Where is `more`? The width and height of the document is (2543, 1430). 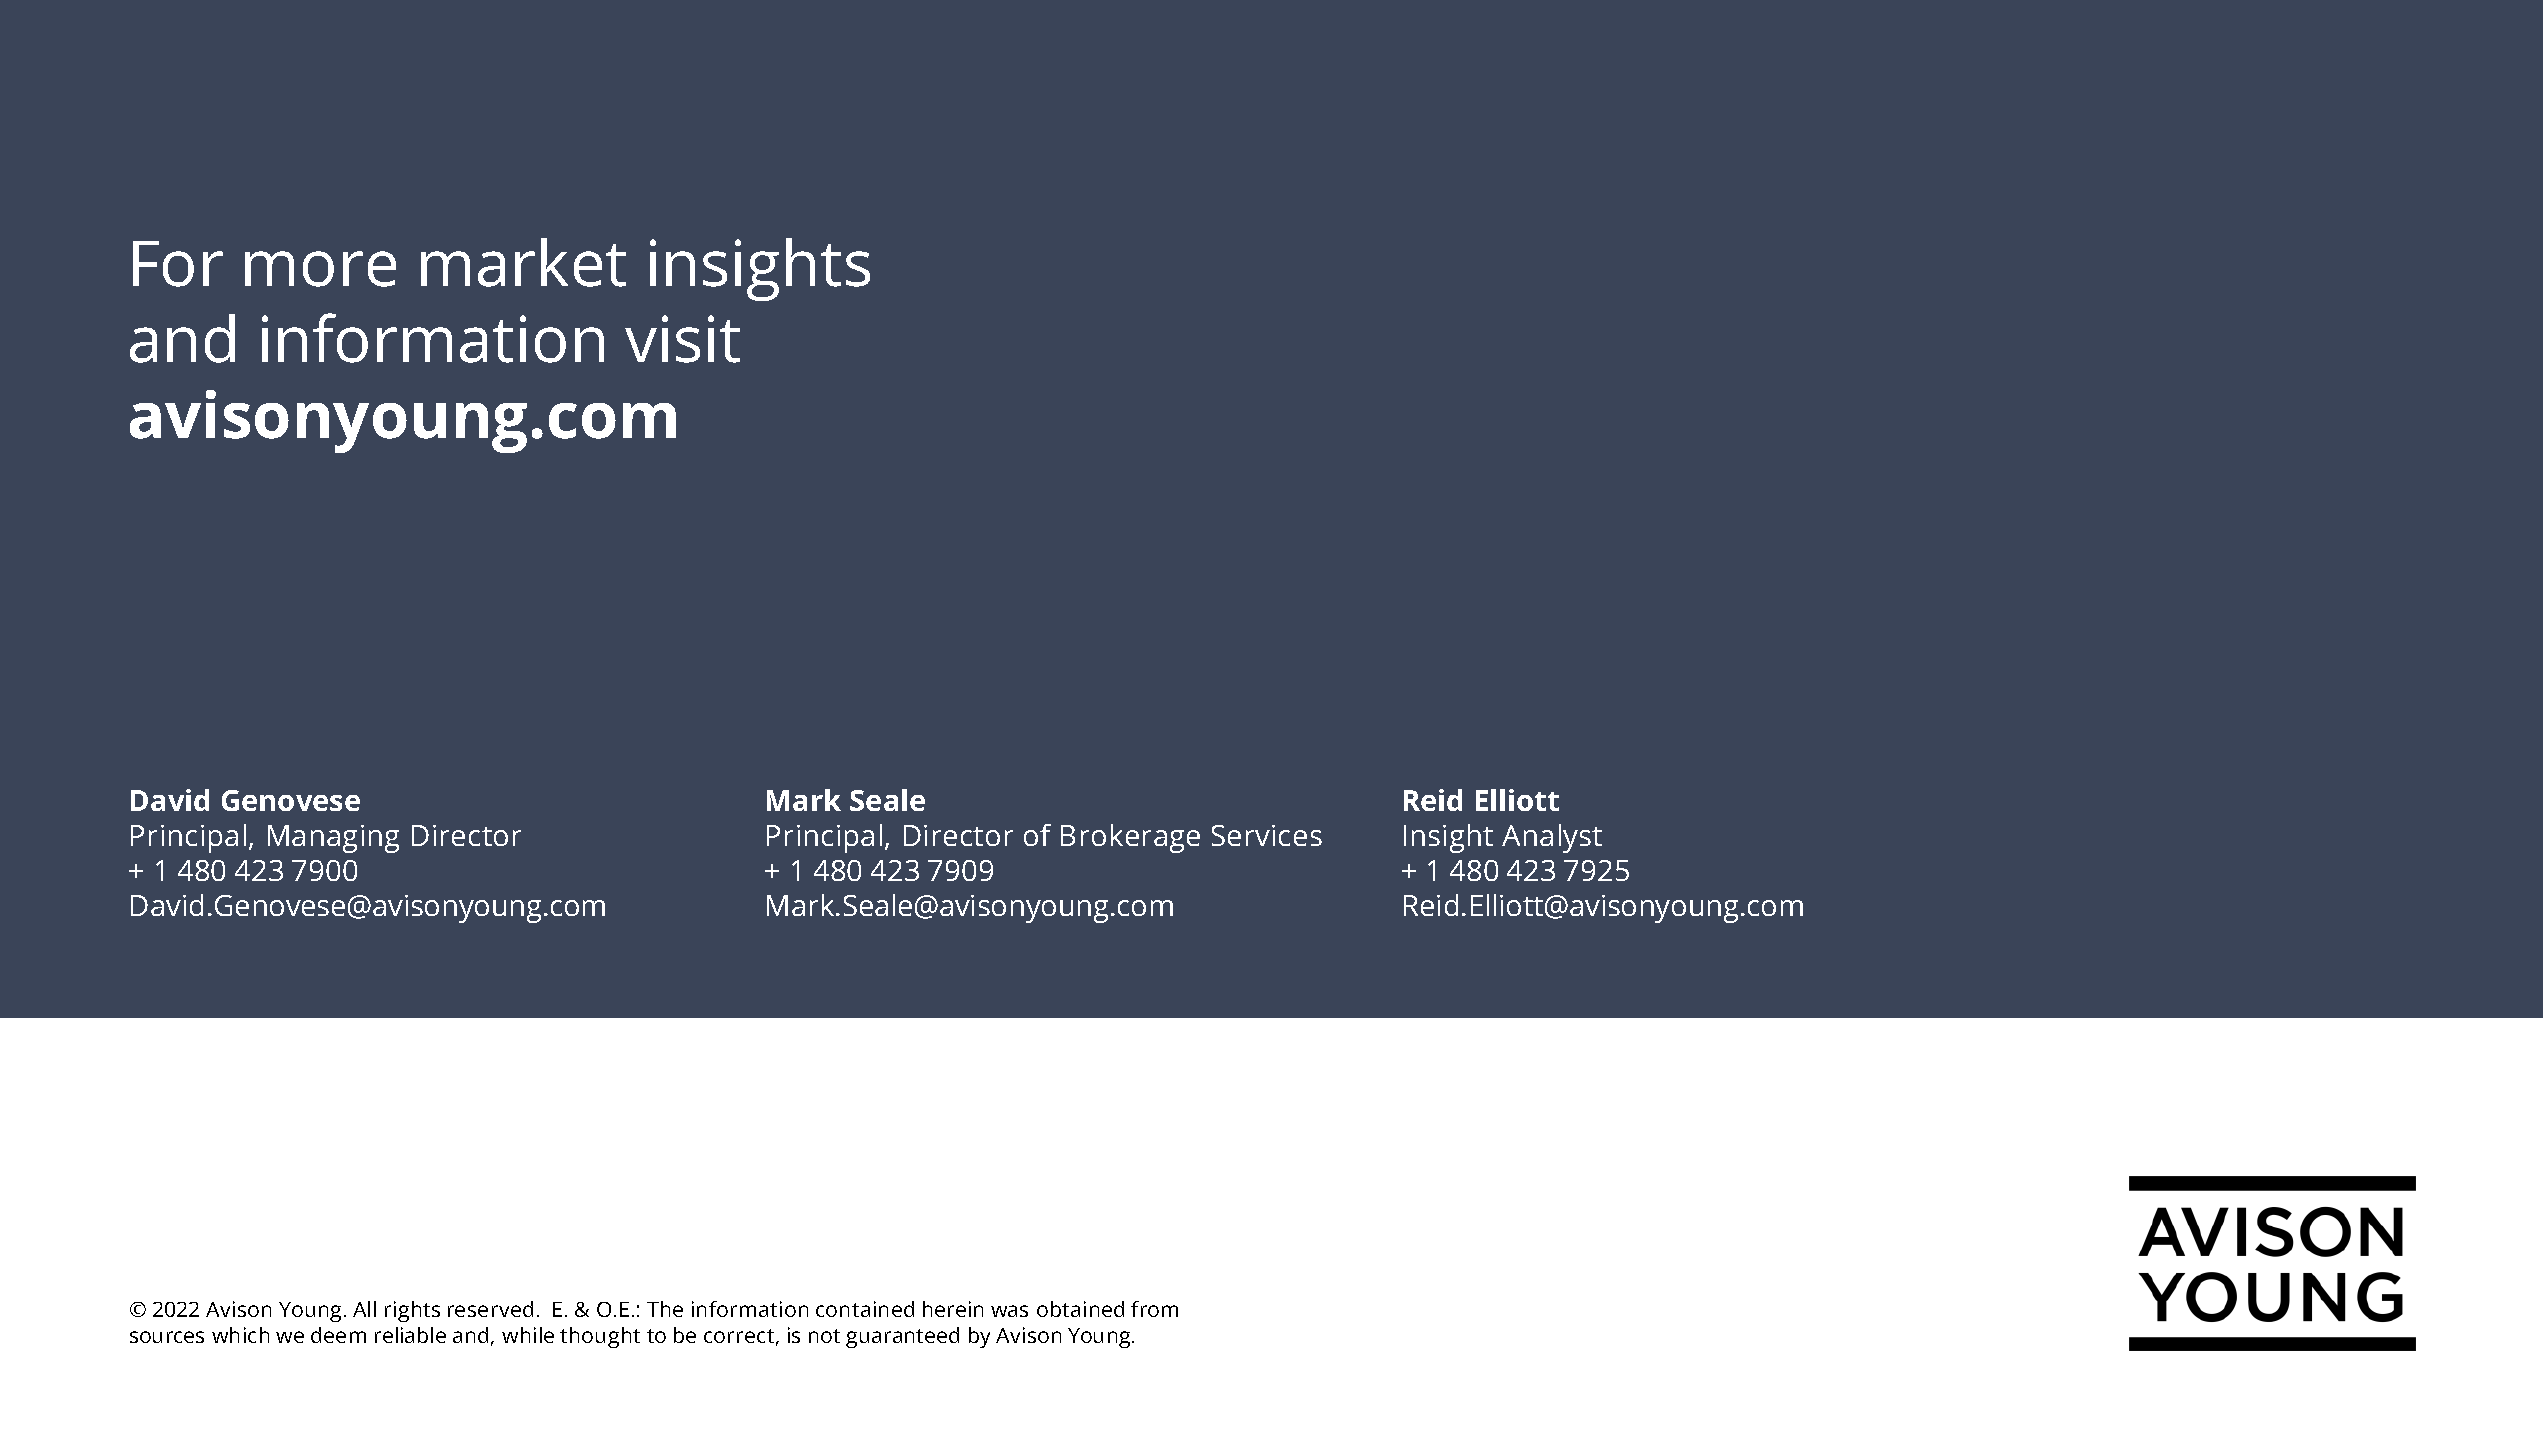 more is located at coordinates (320, 269).
